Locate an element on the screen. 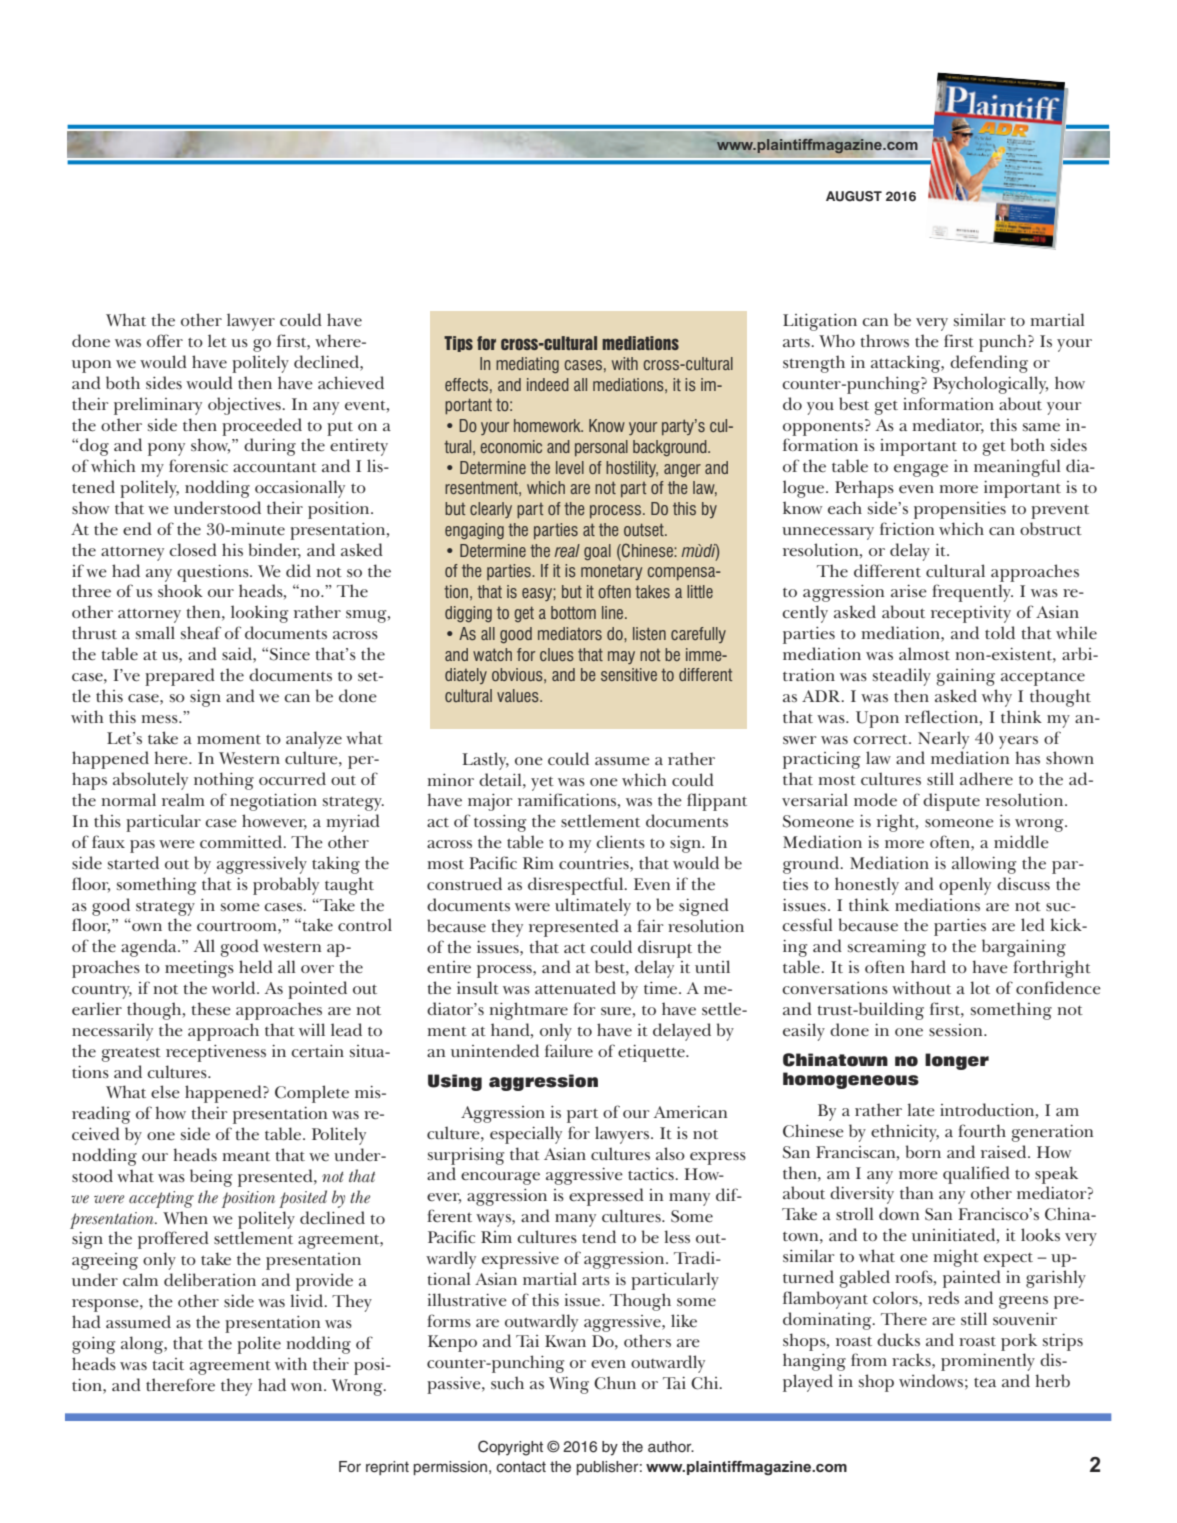 The image size is (1177, 1523). tacit is located at coordinates (168, 1364).
